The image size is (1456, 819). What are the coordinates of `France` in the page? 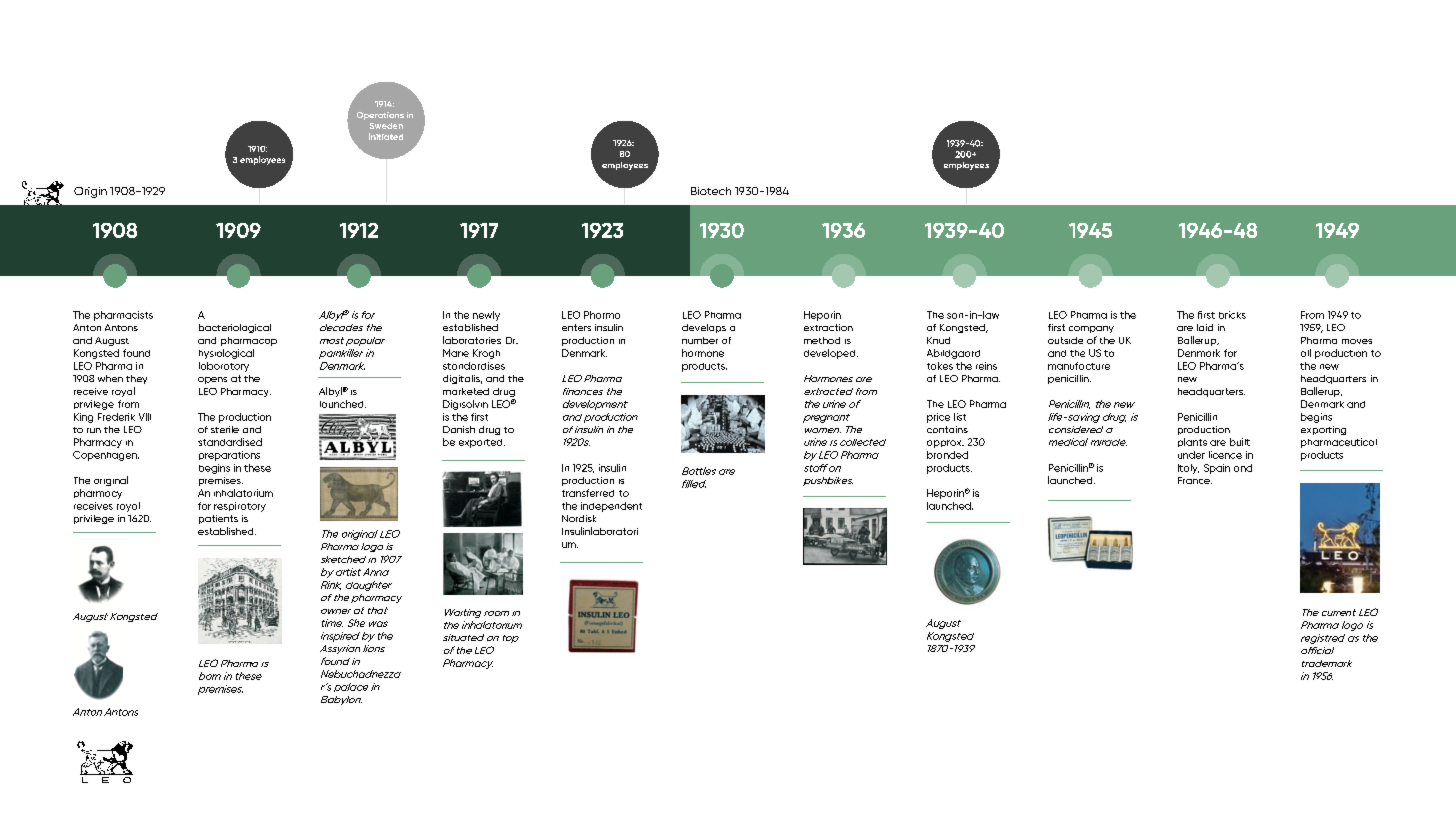 It's located at (1195, 480).
